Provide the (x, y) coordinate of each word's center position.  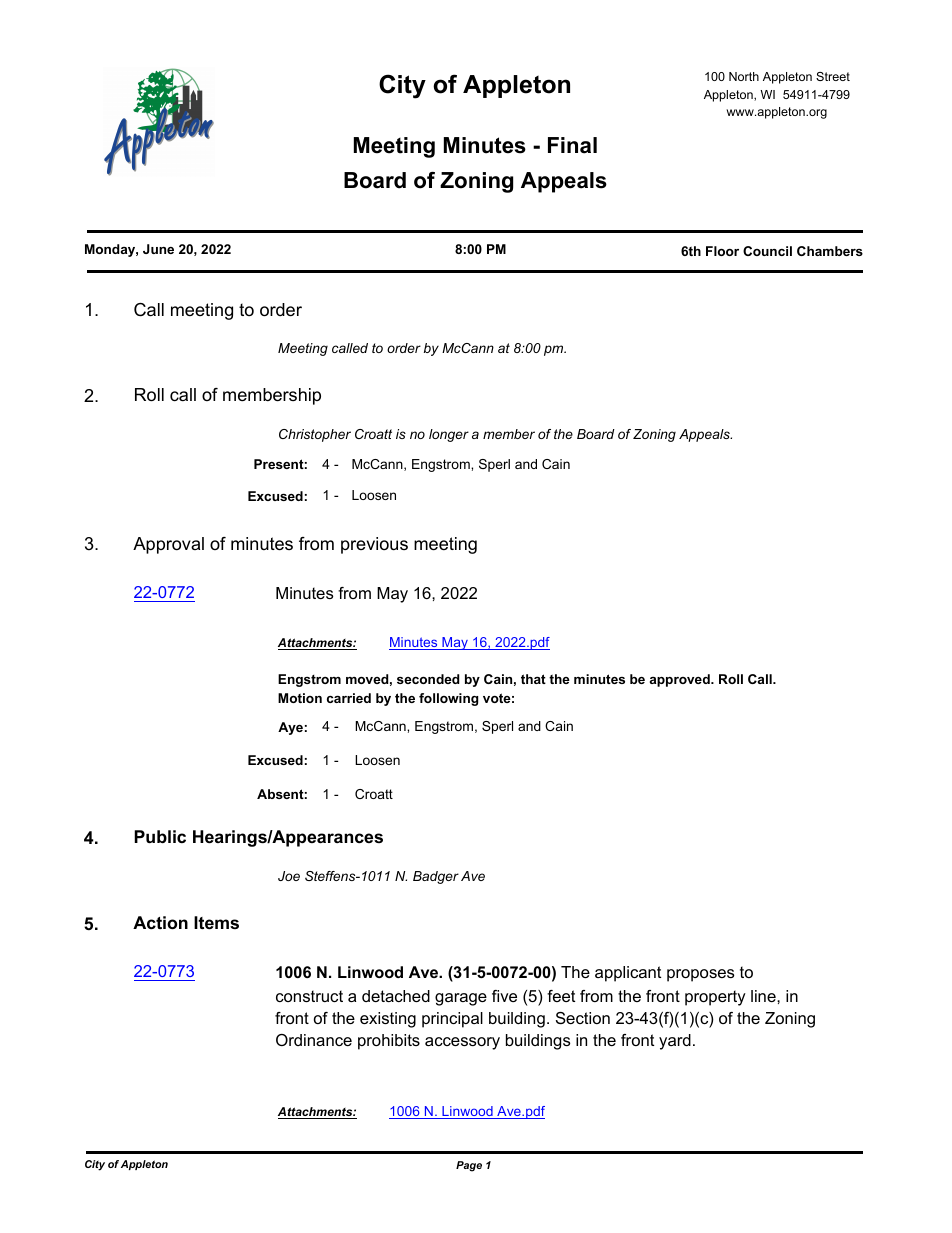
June (158, 249)
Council (767, 251)
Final (572, 145)
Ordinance (314, 1040)
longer (449, 435)
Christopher (315, 435)
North (744, 76)
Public (160, 836)
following (448, 699)
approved (681, 680)
